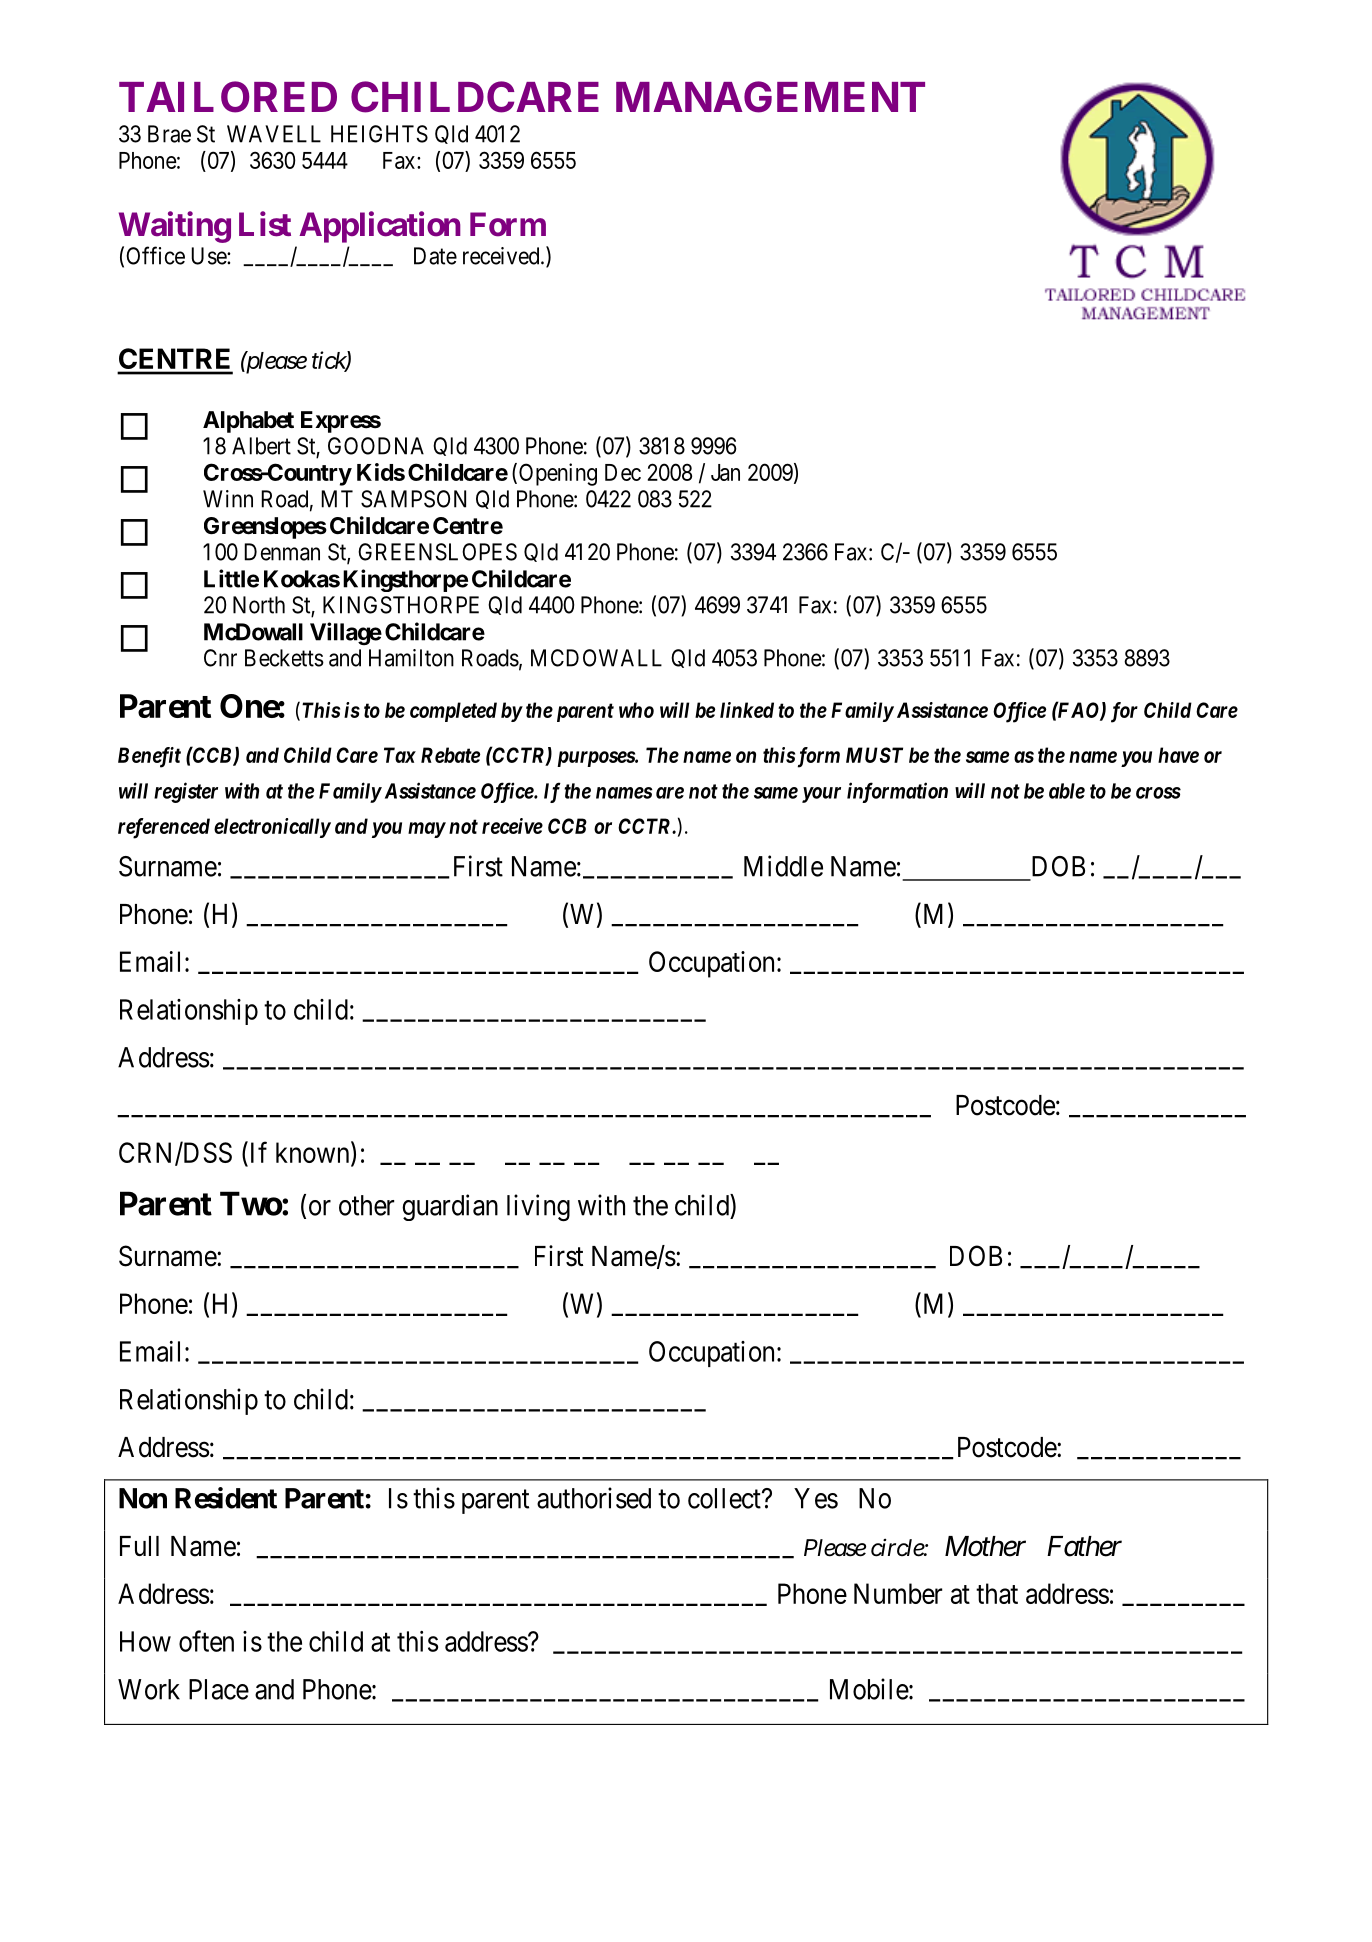 This image has width=1372, height=1942. I want to click on living, so click(538, 1207).
